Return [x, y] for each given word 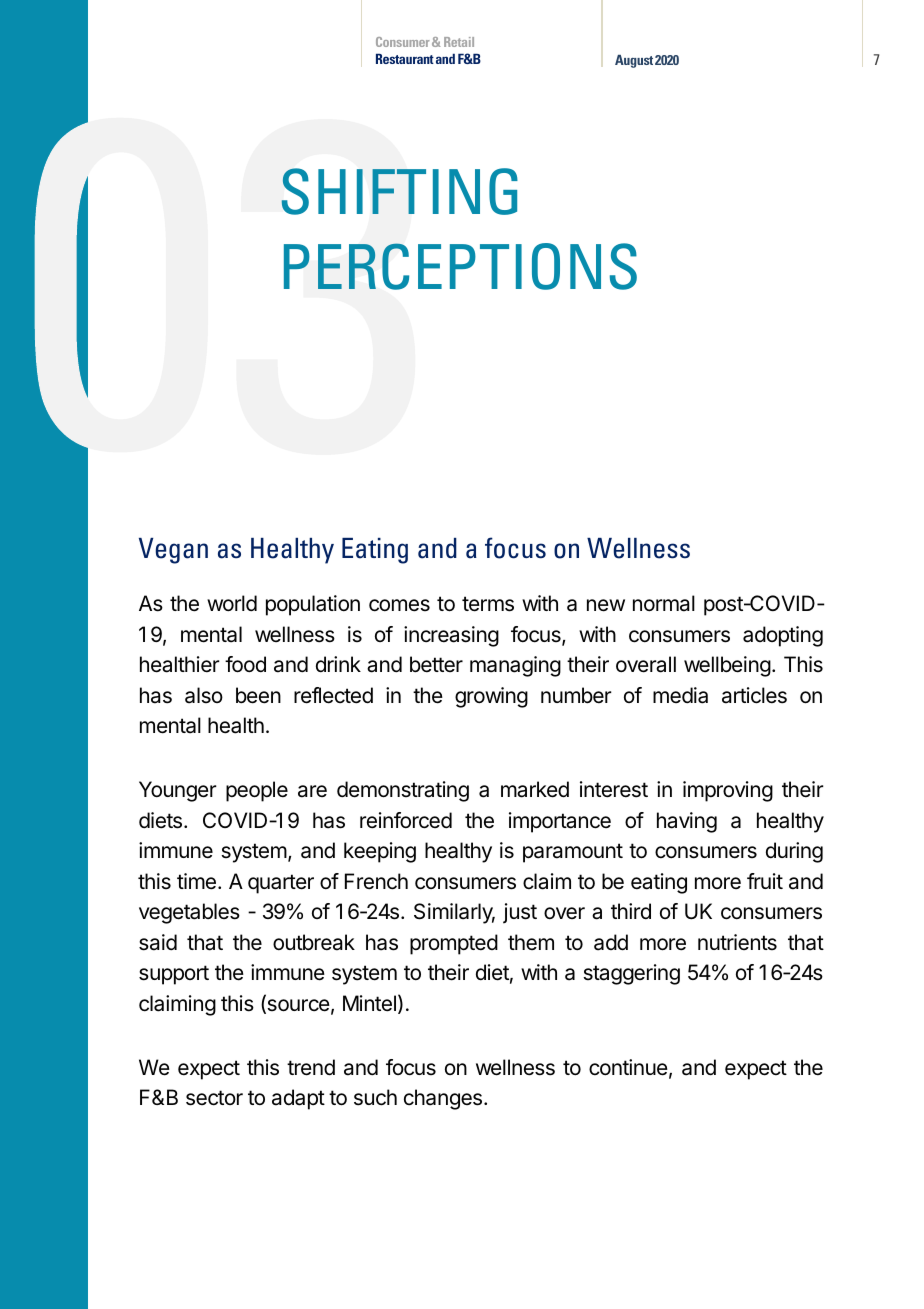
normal [664, 603]
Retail [459, 42]
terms [488, 604]
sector [214, 1098]
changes [443, 1099]
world [232, 603]
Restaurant [405, 58]
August [634, 61]
